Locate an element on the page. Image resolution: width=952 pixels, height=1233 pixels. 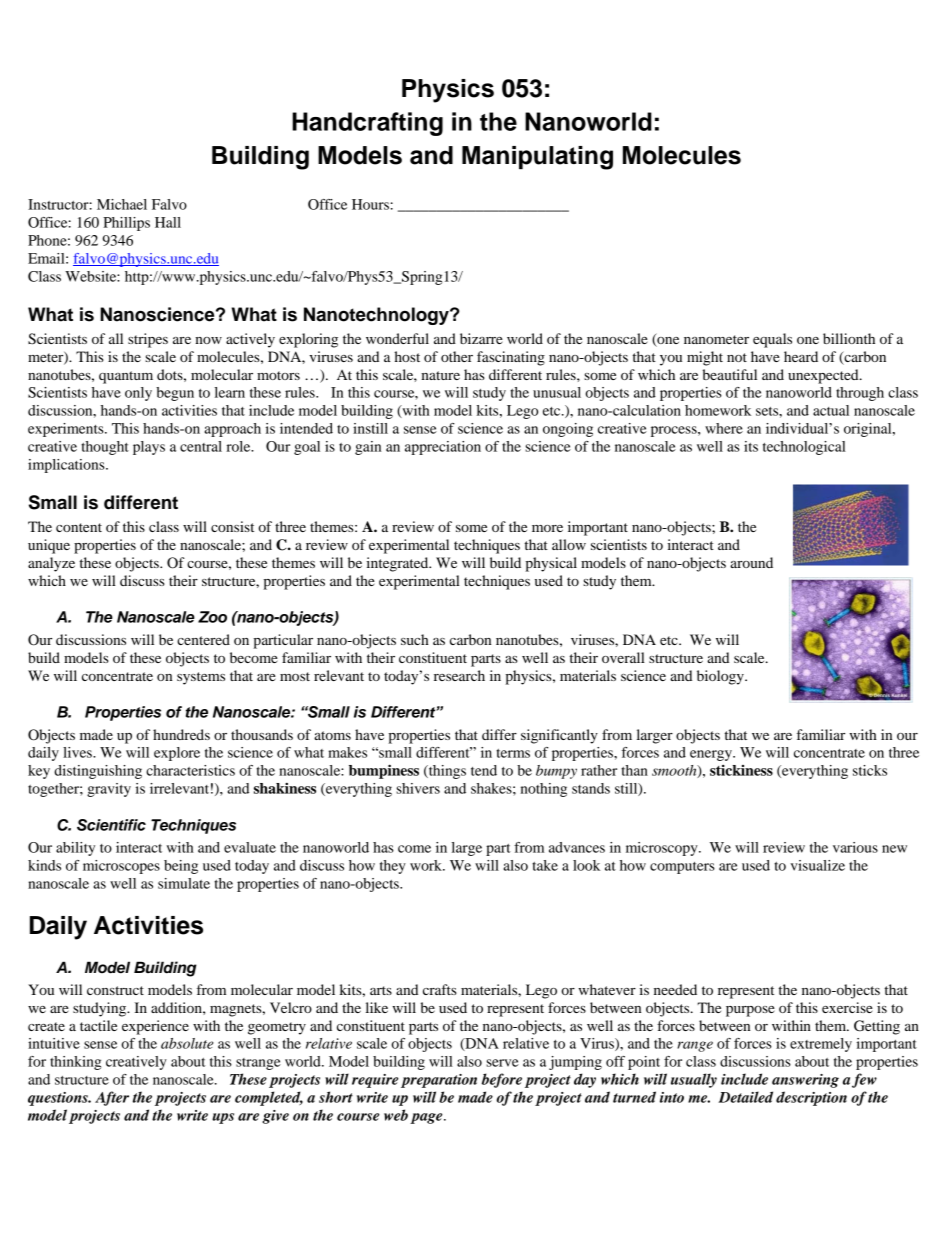
equals is located at coordinates (772, 340).
